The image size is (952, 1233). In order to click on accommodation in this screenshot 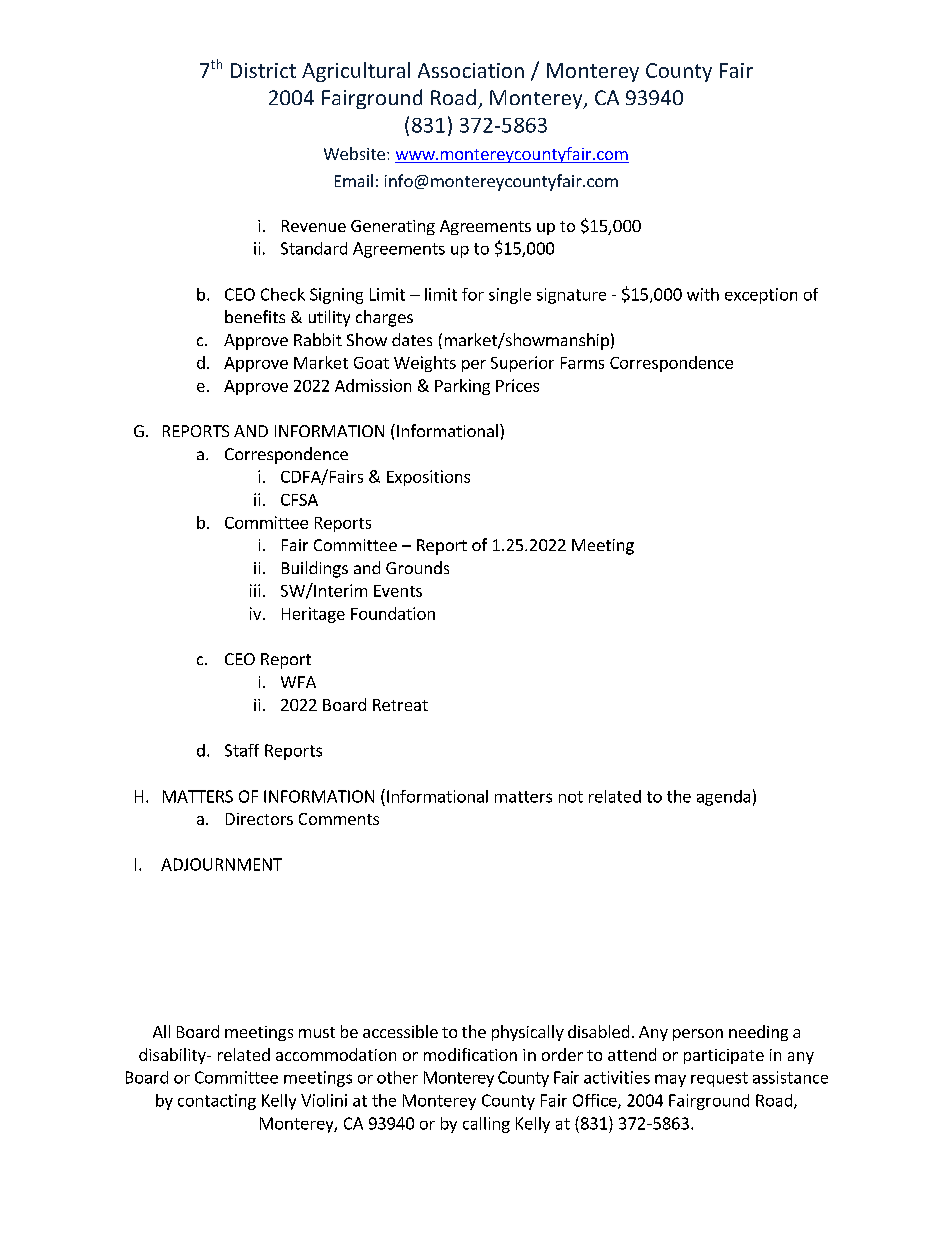, I will do `click(336, 1054)`.
